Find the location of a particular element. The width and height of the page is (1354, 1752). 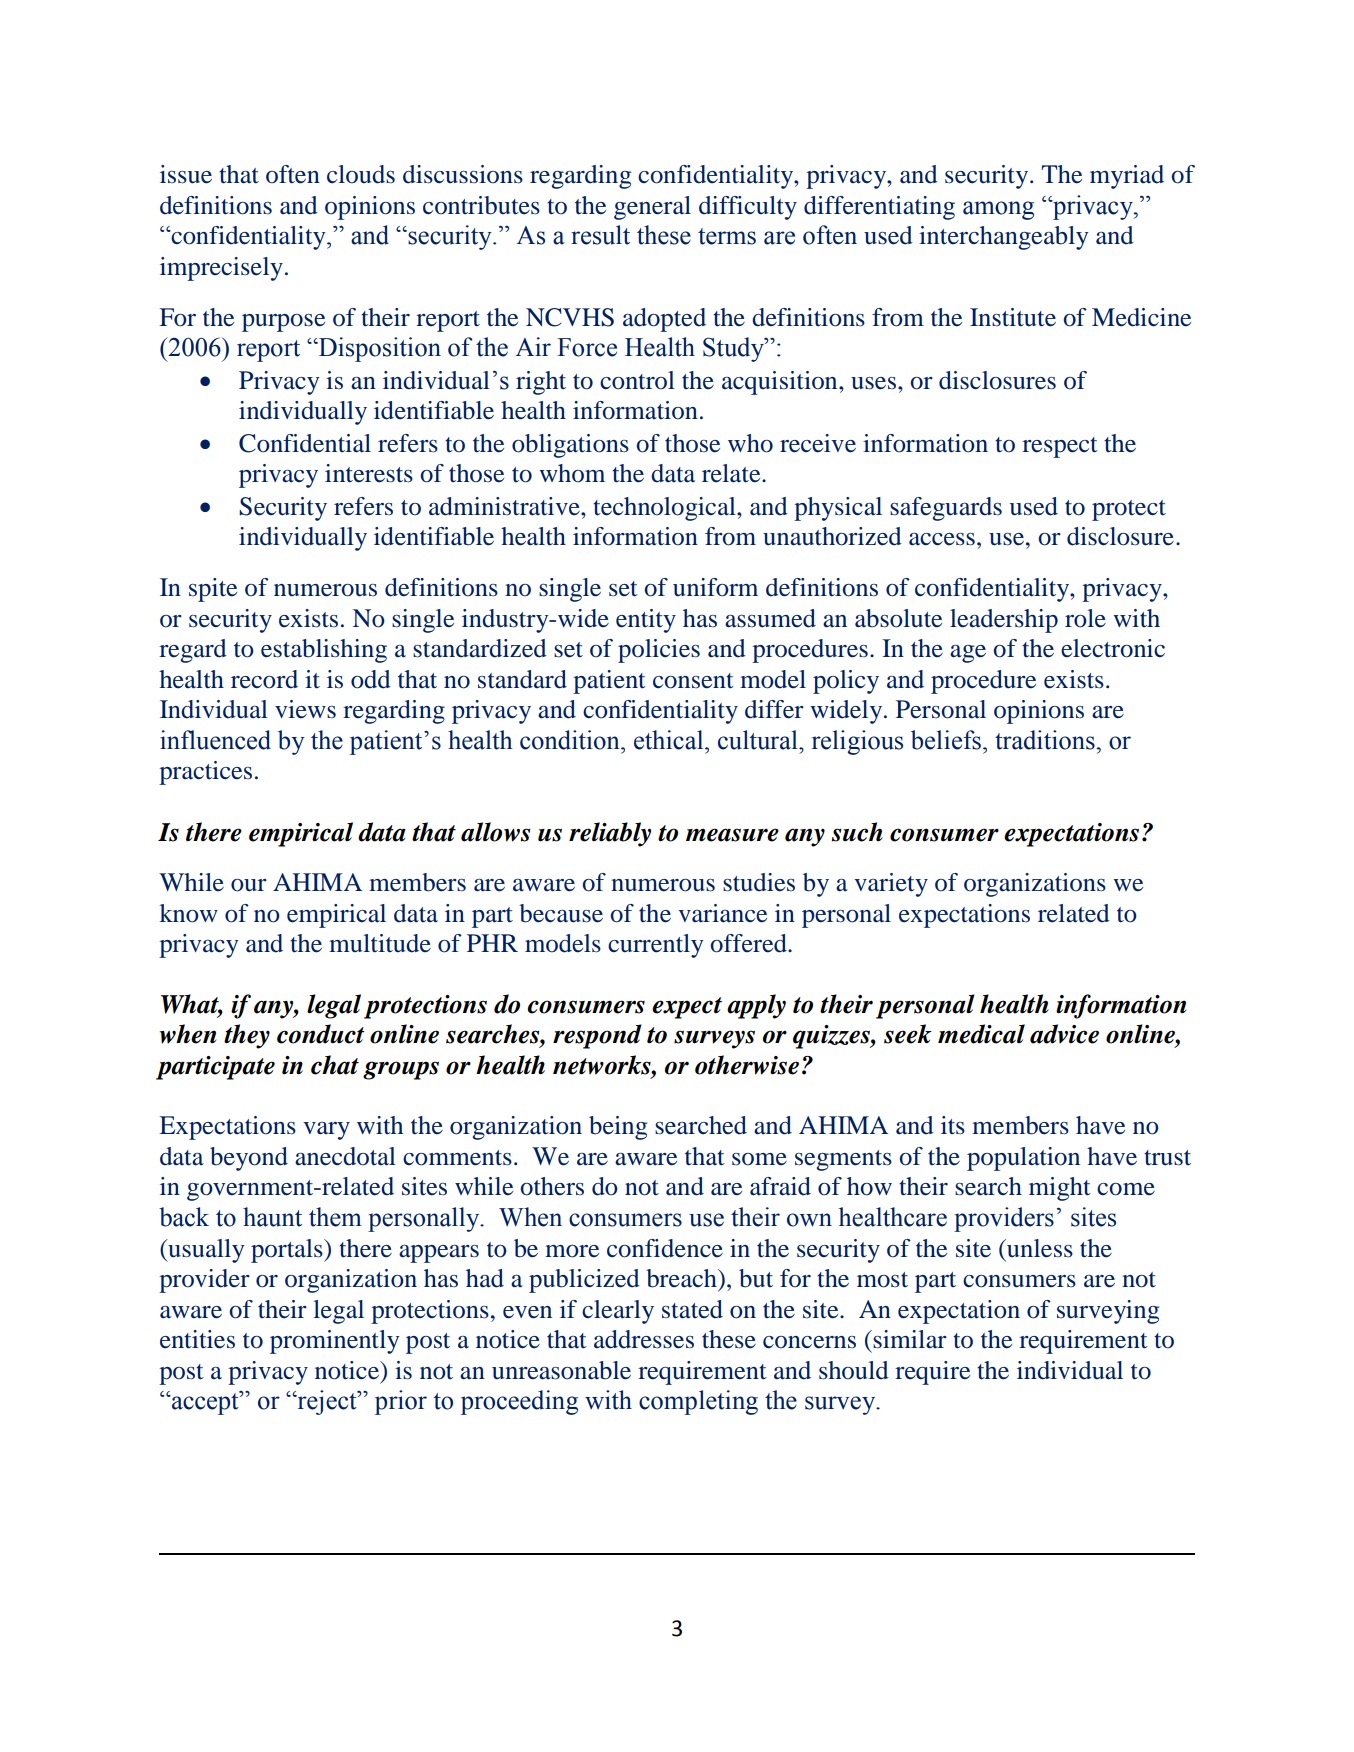

addresses is located at coordinates (644, 1339).
